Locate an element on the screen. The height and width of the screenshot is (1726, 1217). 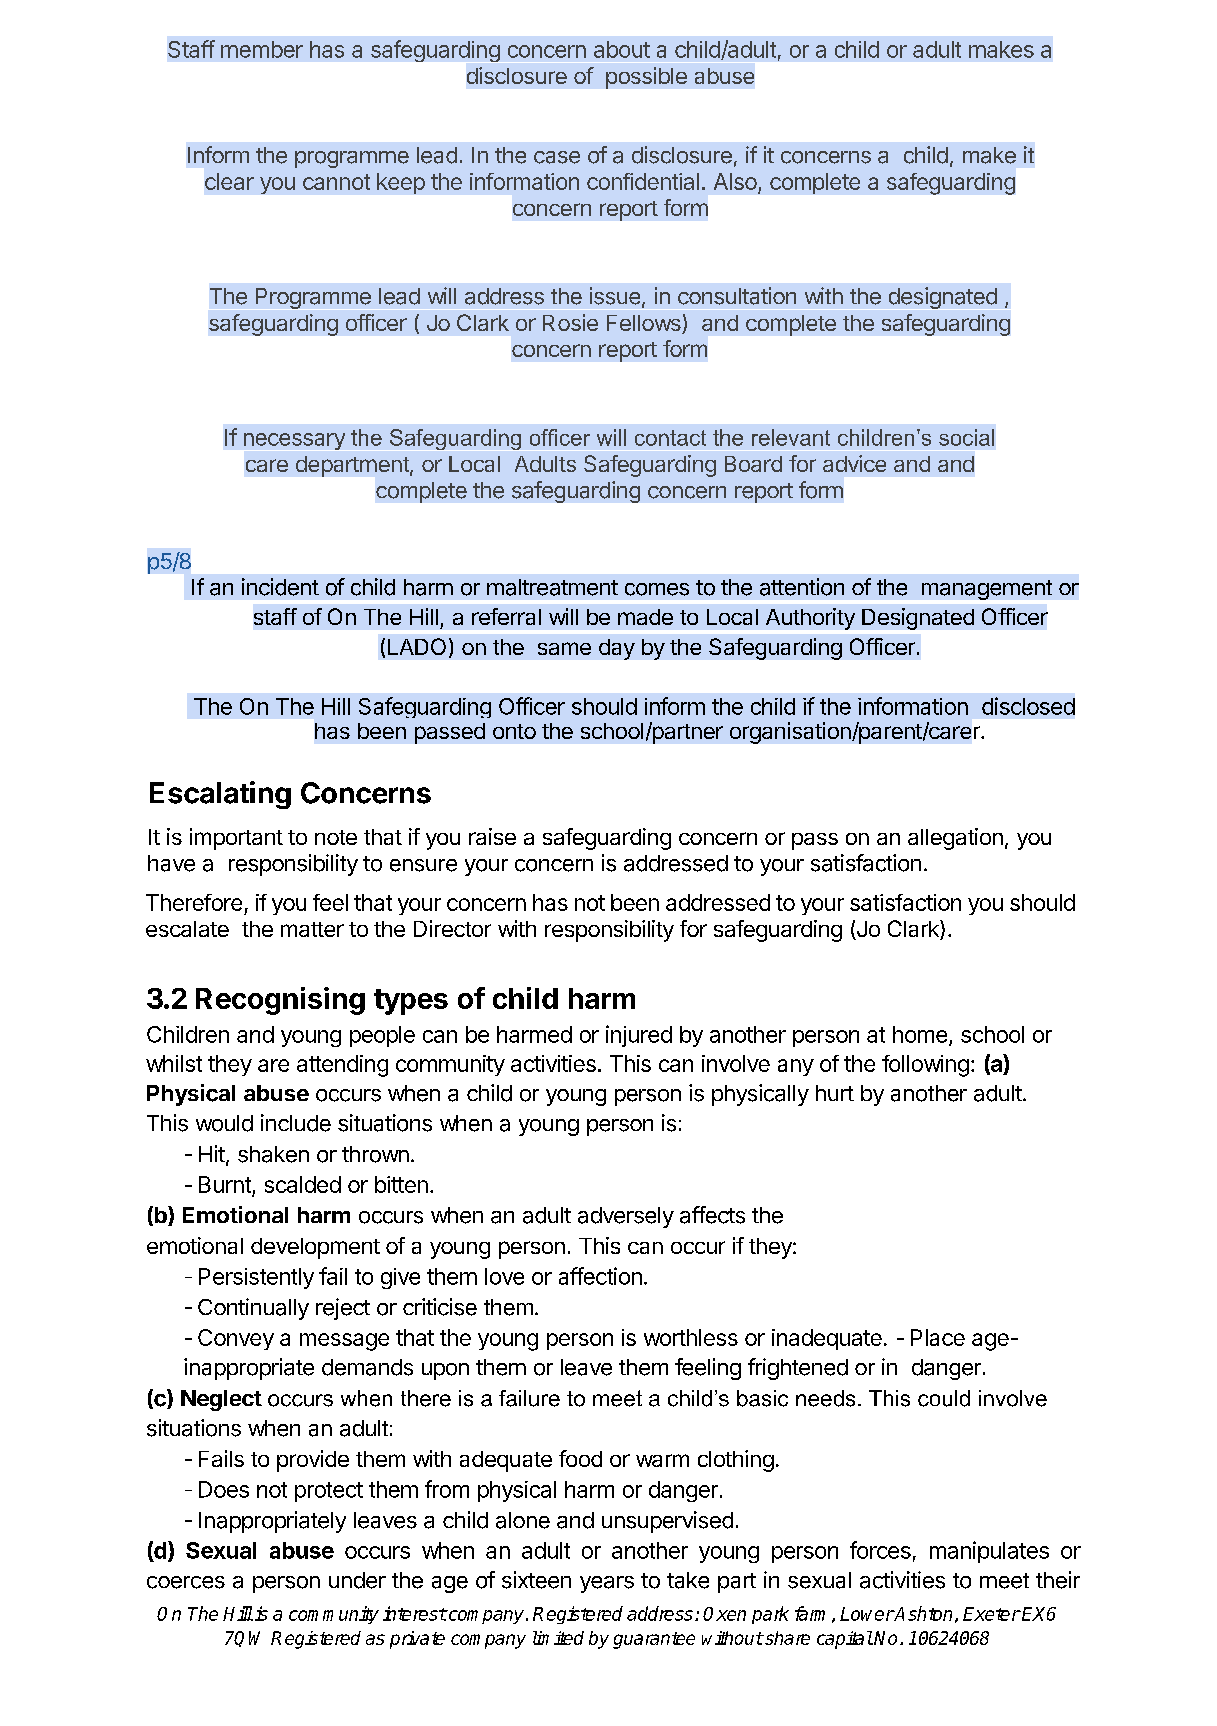
under is located at coordinates (357, 1580).
